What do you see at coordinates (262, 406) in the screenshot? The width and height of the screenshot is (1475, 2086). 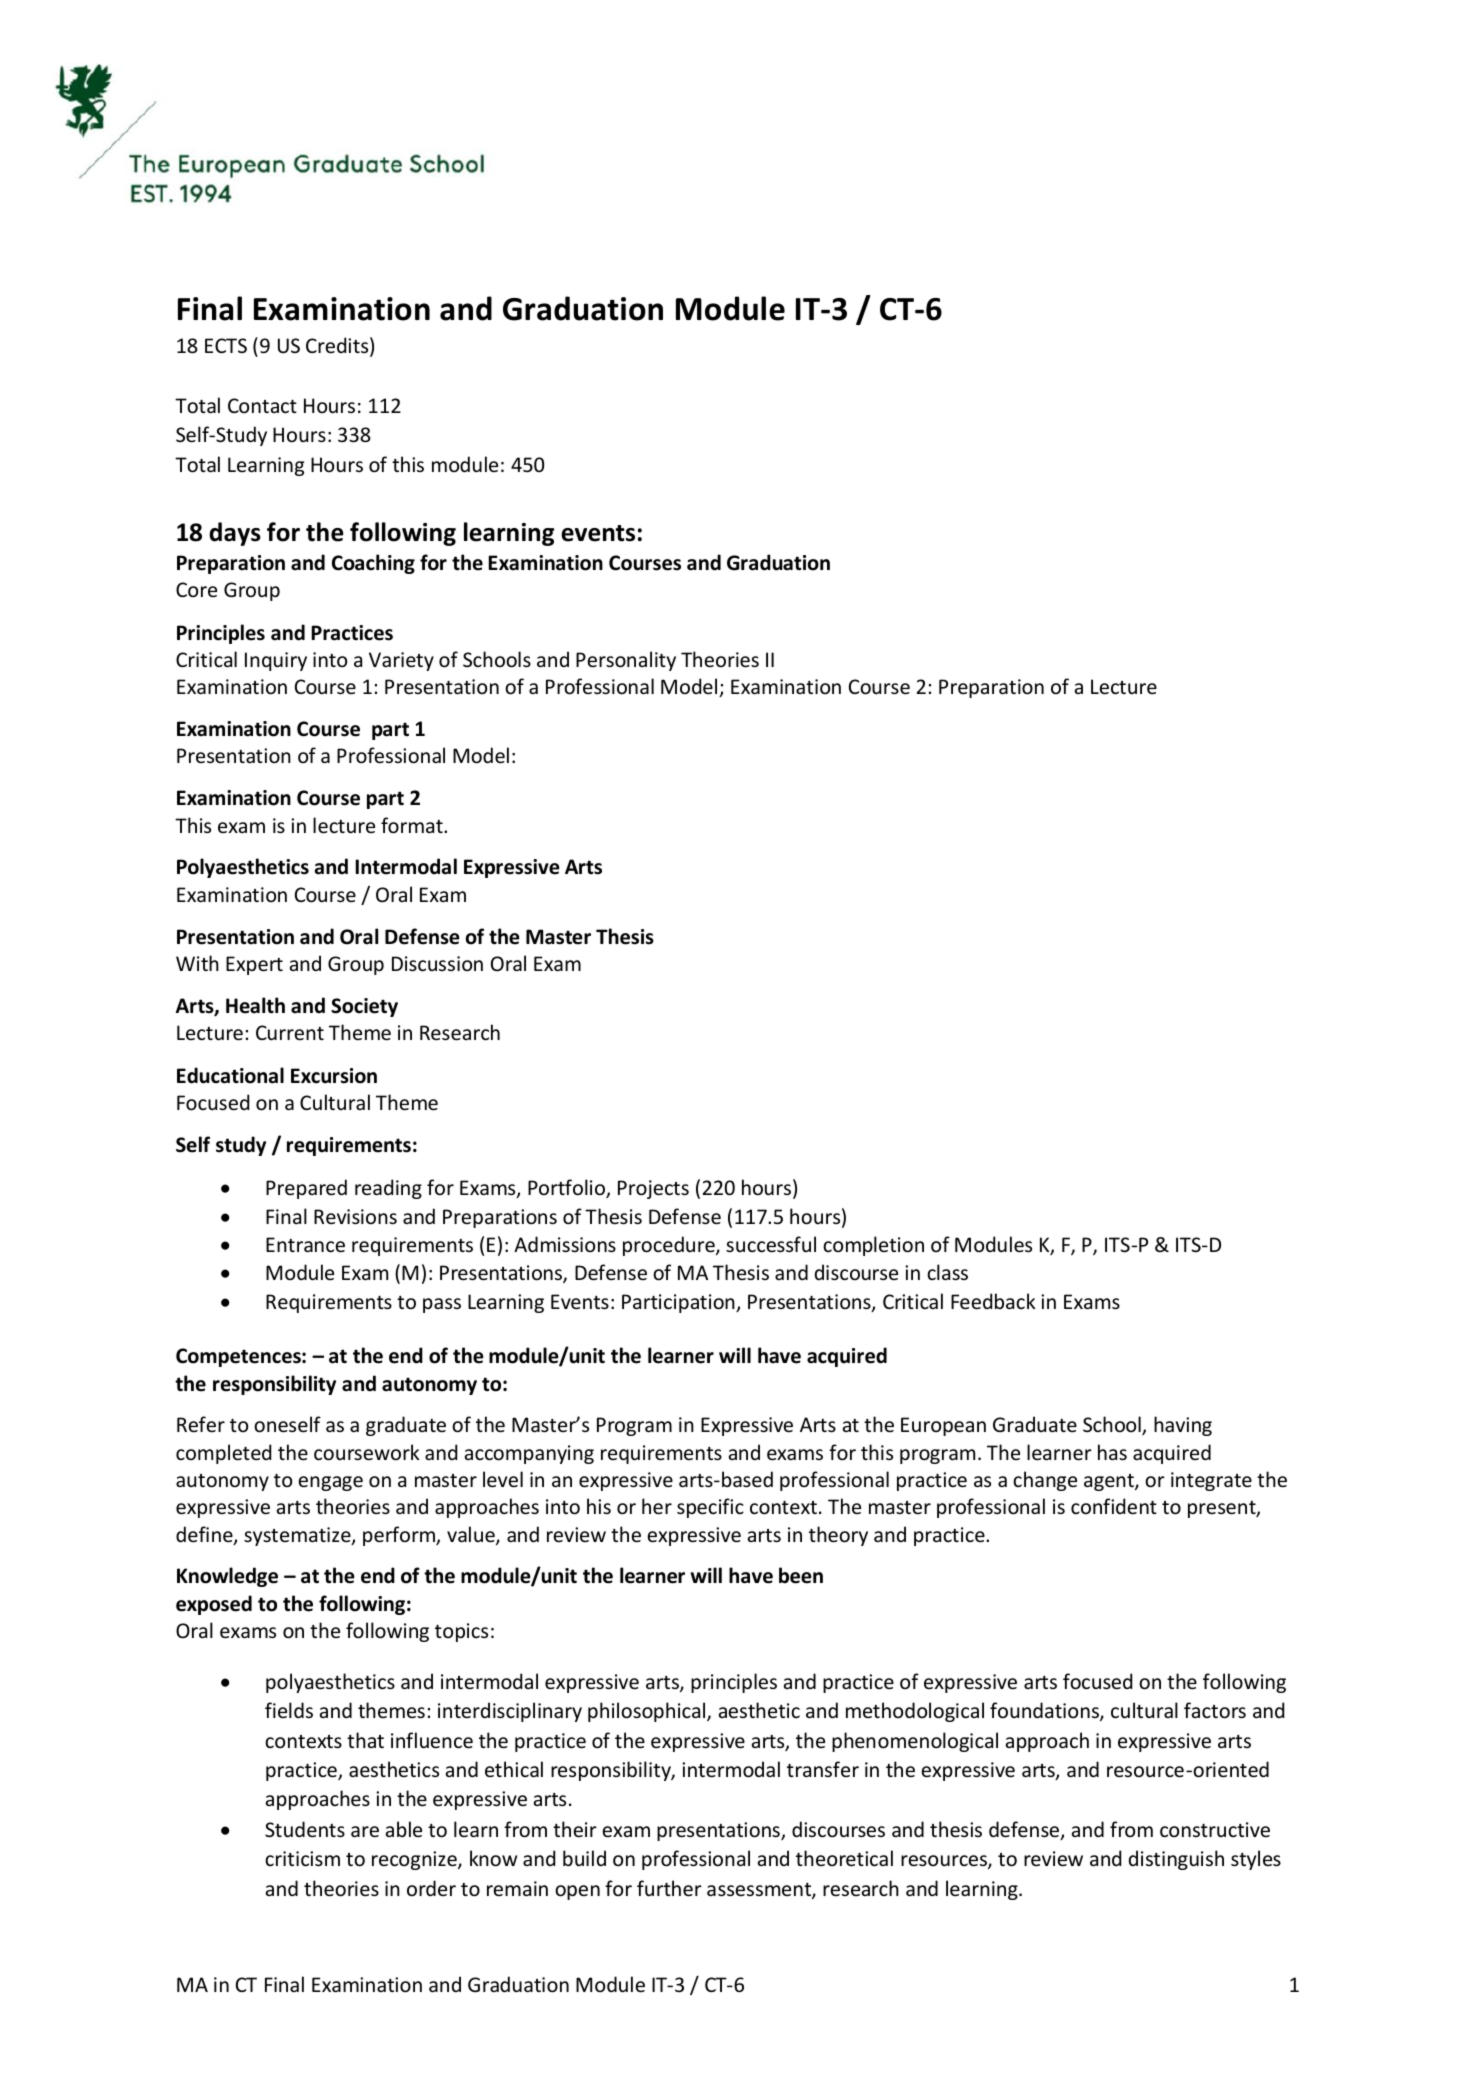 I see `Contact` at bounding box center [262, 406].
